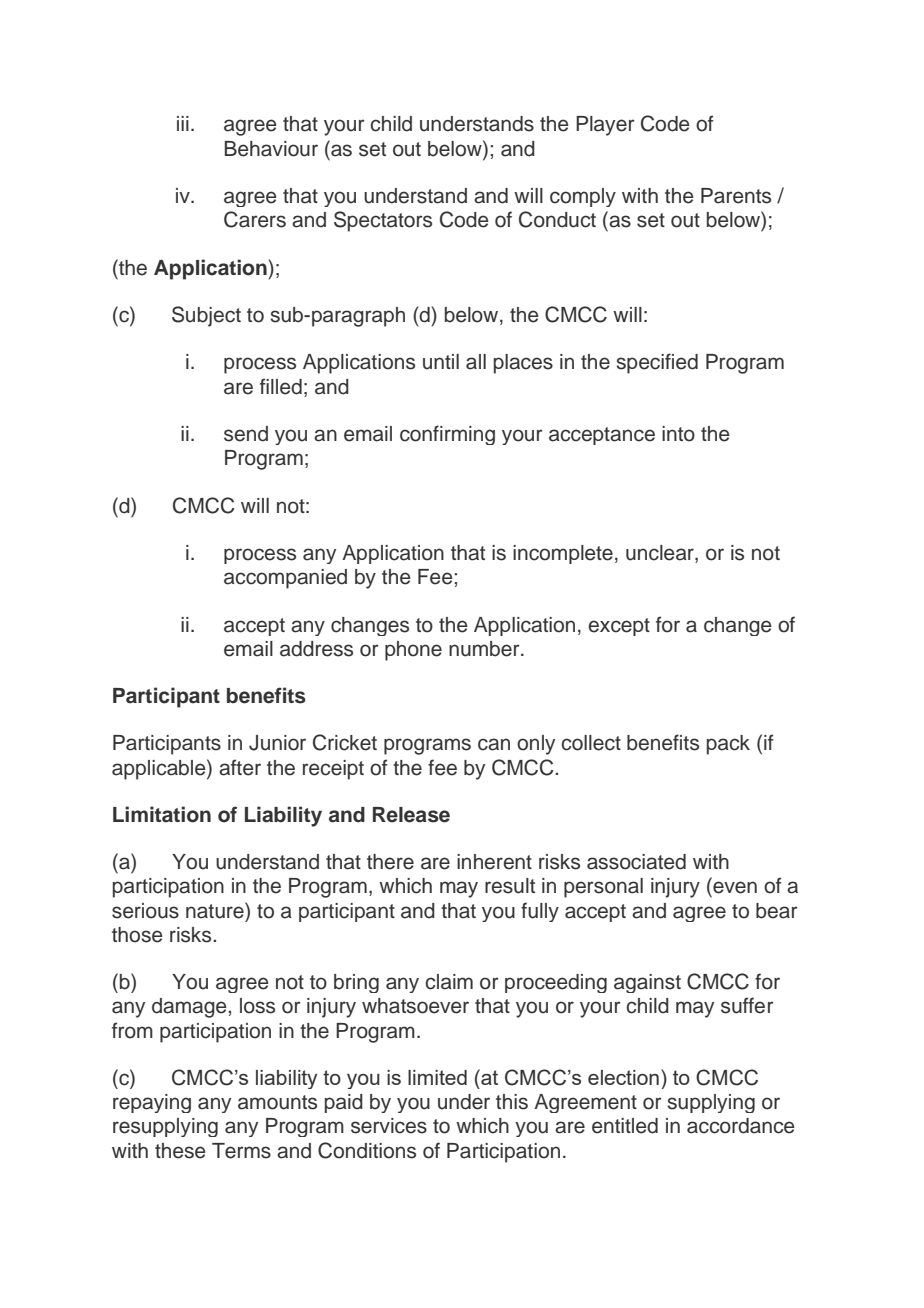  I want to click on Parents, so click(736, 196).
